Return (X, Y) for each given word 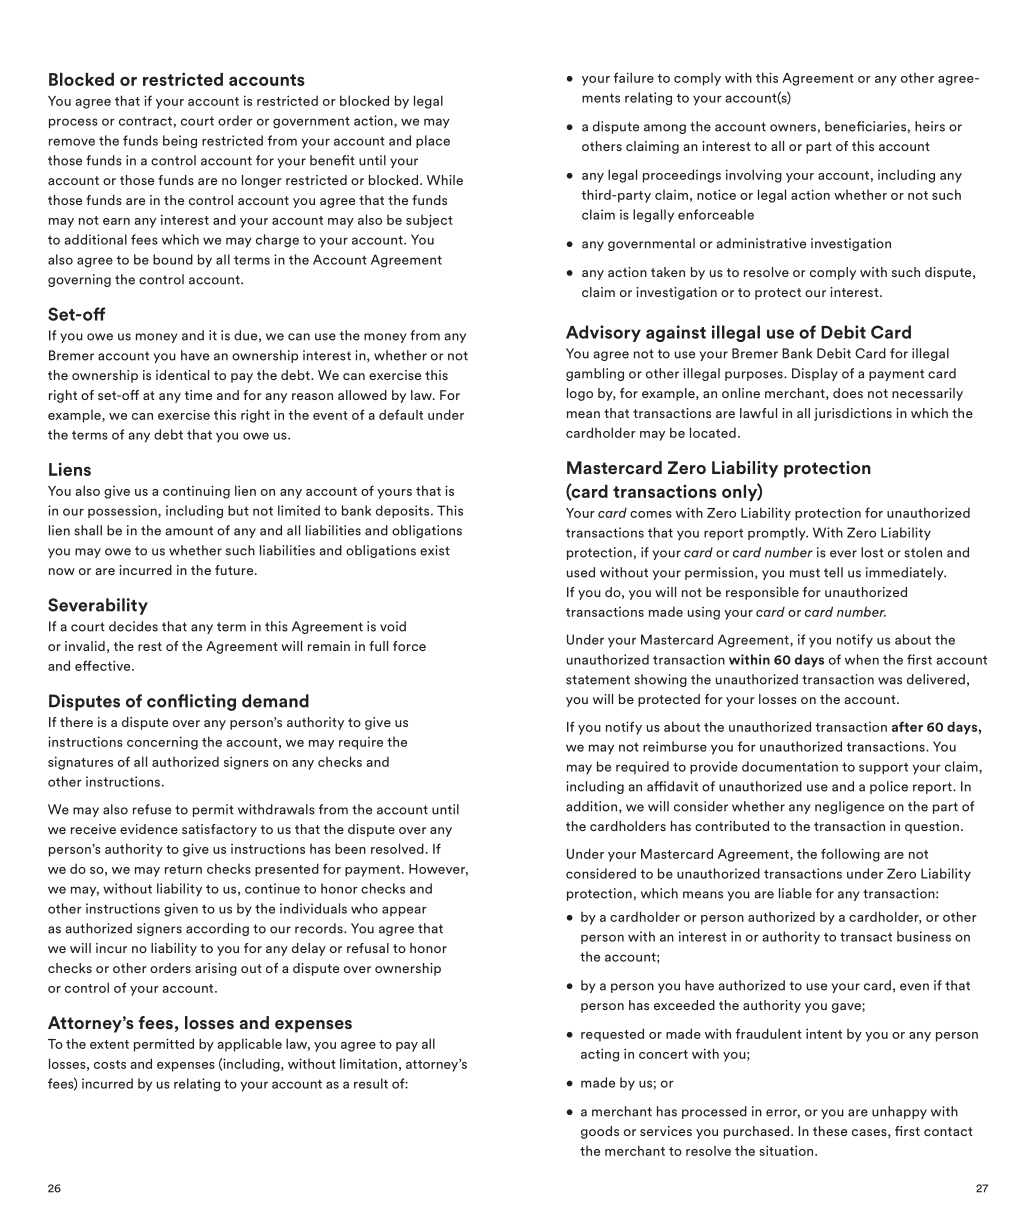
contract (145, 121)
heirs (930, 126)
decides (133, 626)
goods (600, 1132)
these (830, 1131)
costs (110, 1064)
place (433, 141)
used (581, 572)
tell (833, 572)
